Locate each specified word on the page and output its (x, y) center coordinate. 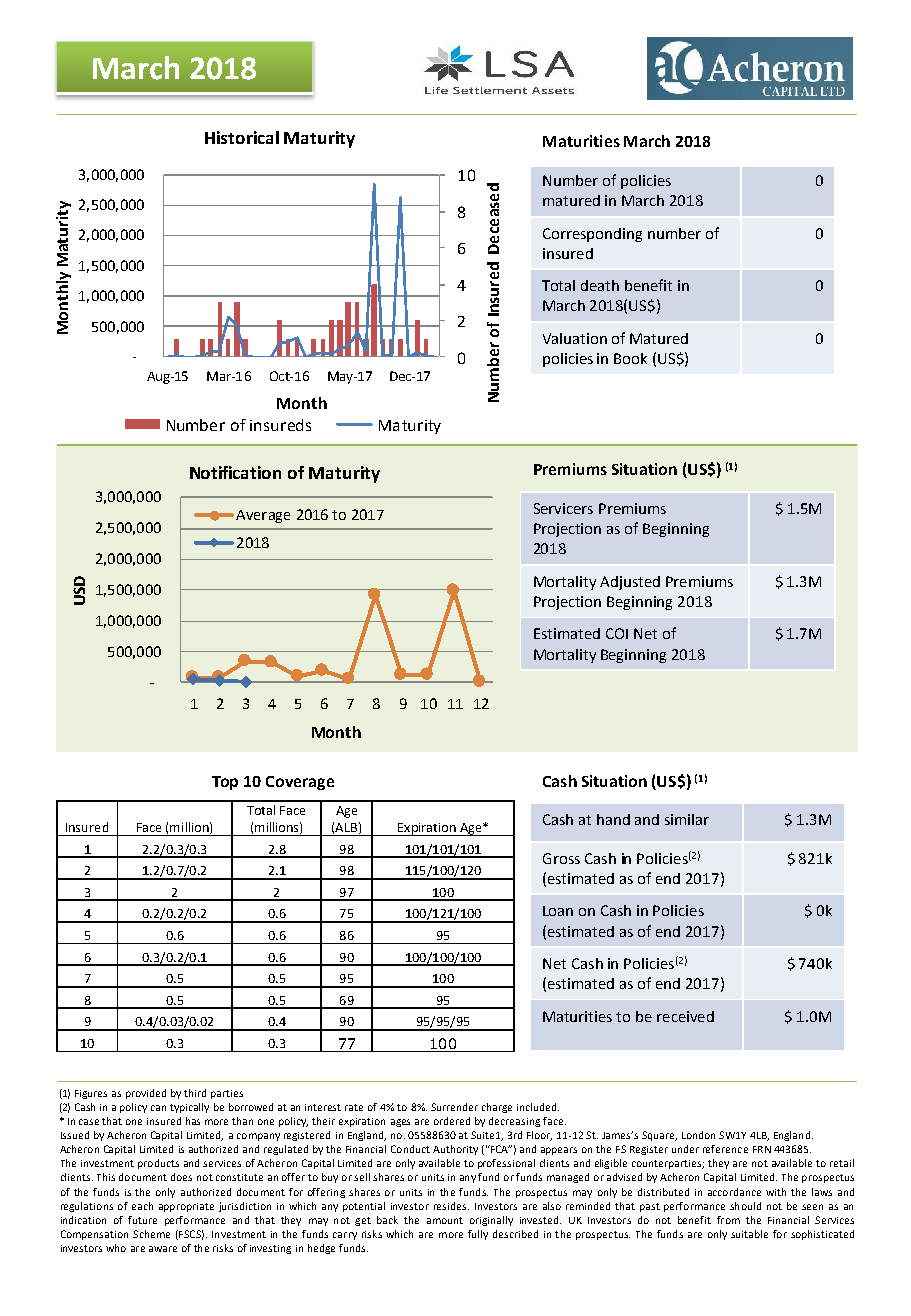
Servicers (563, 508)
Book (630, 358)
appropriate (186, 1207)
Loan (558, 911)
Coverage (300, 783)
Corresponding (592, 235)
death (600, 285)
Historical (242, 137)
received (685, 1016)
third (195, 1093)
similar (687, 819)
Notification (235, 472)
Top (225, 783)
